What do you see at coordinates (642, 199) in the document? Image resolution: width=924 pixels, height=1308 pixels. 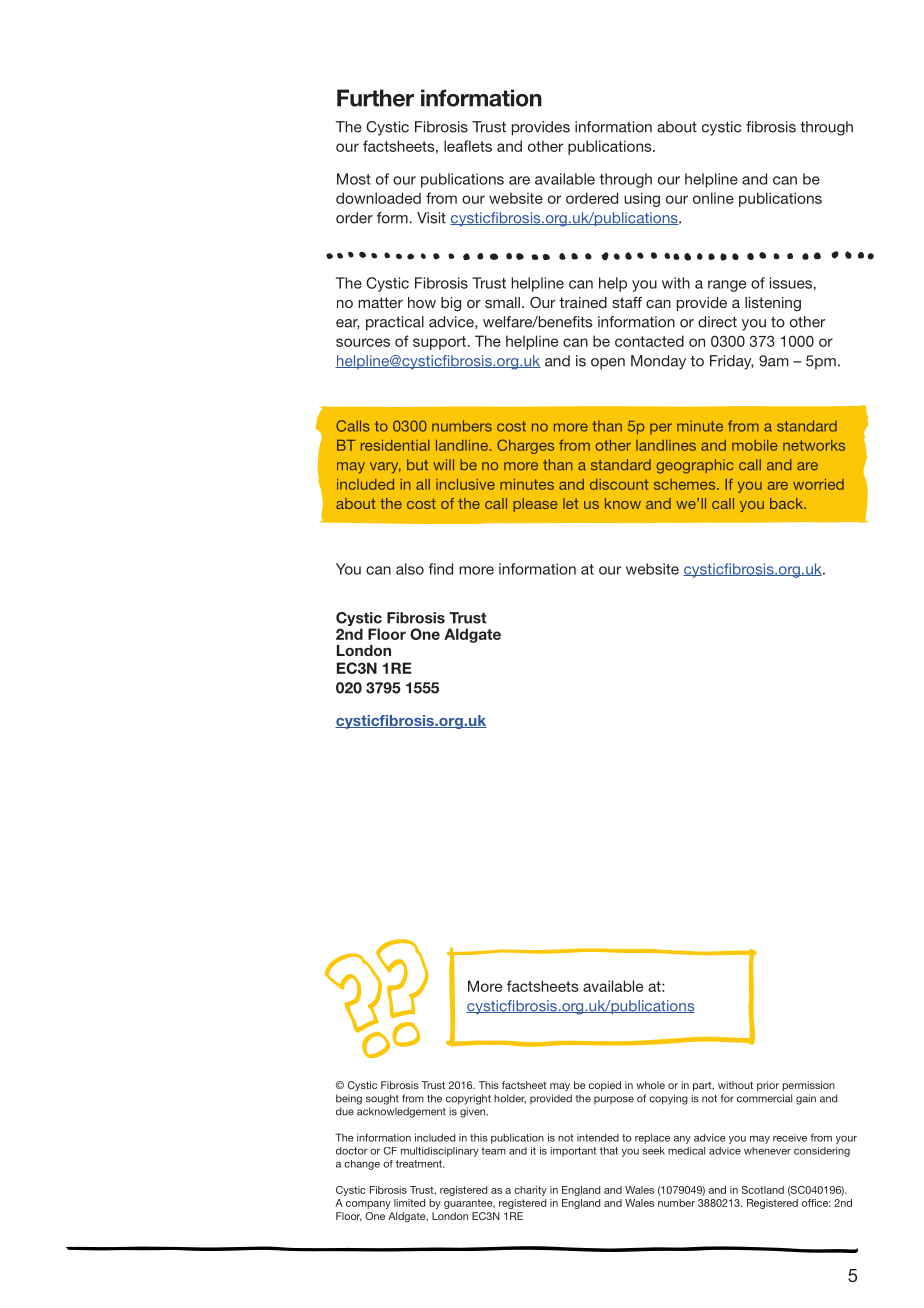 I see `using` at bounding box center [642, 199].
